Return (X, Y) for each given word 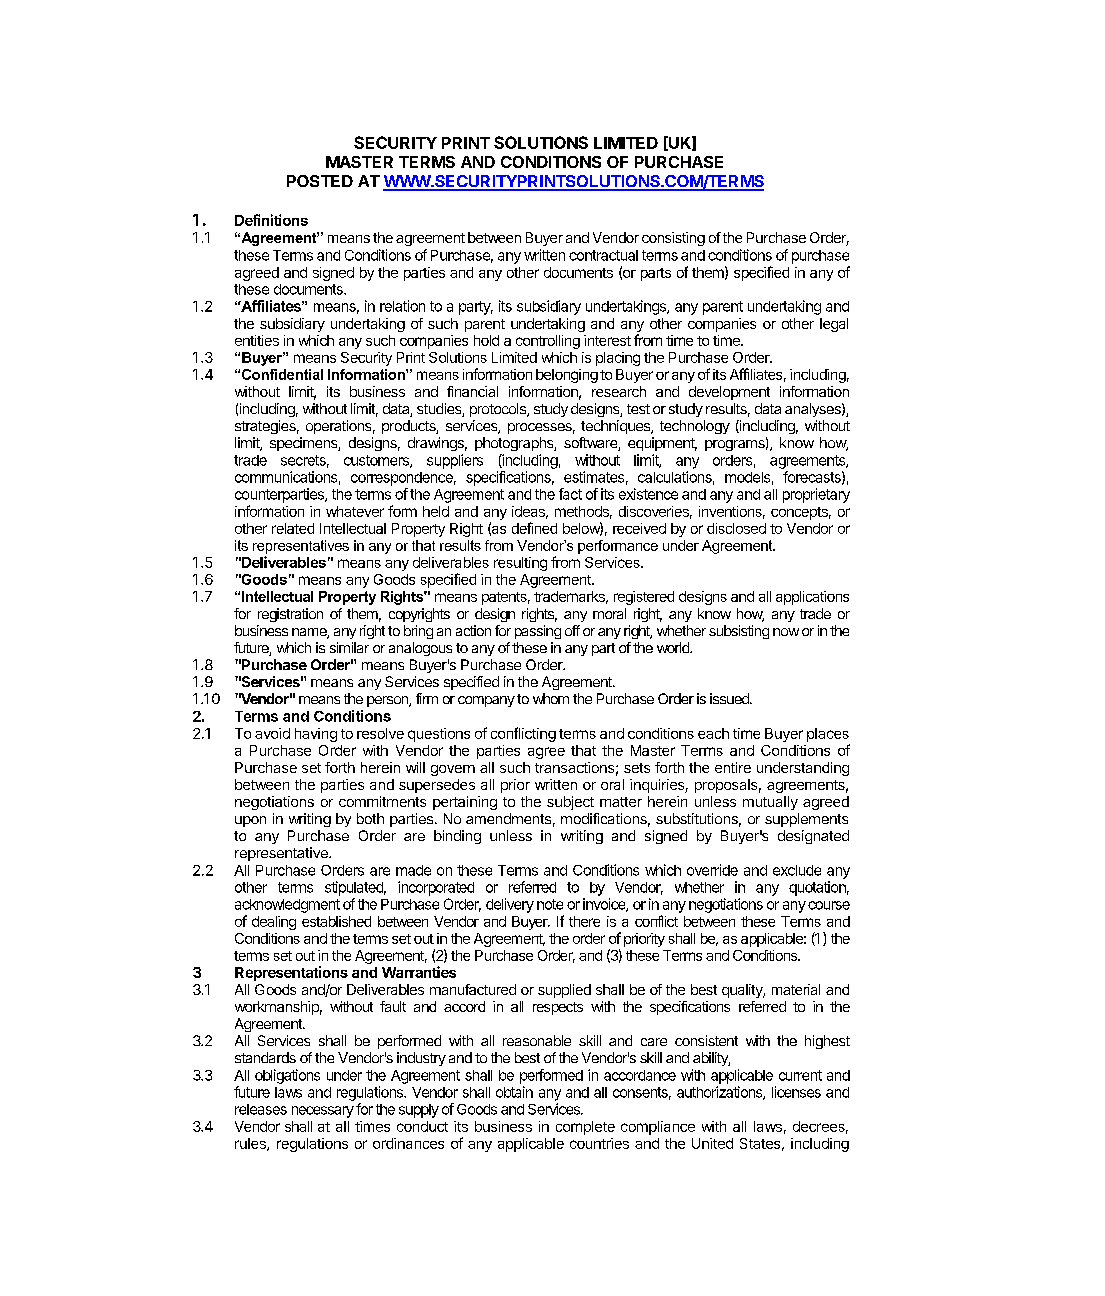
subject (570, 803)
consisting (673, 239)
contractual (603, 255)
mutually (770, 803)
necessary (323, 1112)
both (370, 818)
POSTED (320, 181)
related (293, 528)
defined (534, 528)
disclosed (736, 528)
